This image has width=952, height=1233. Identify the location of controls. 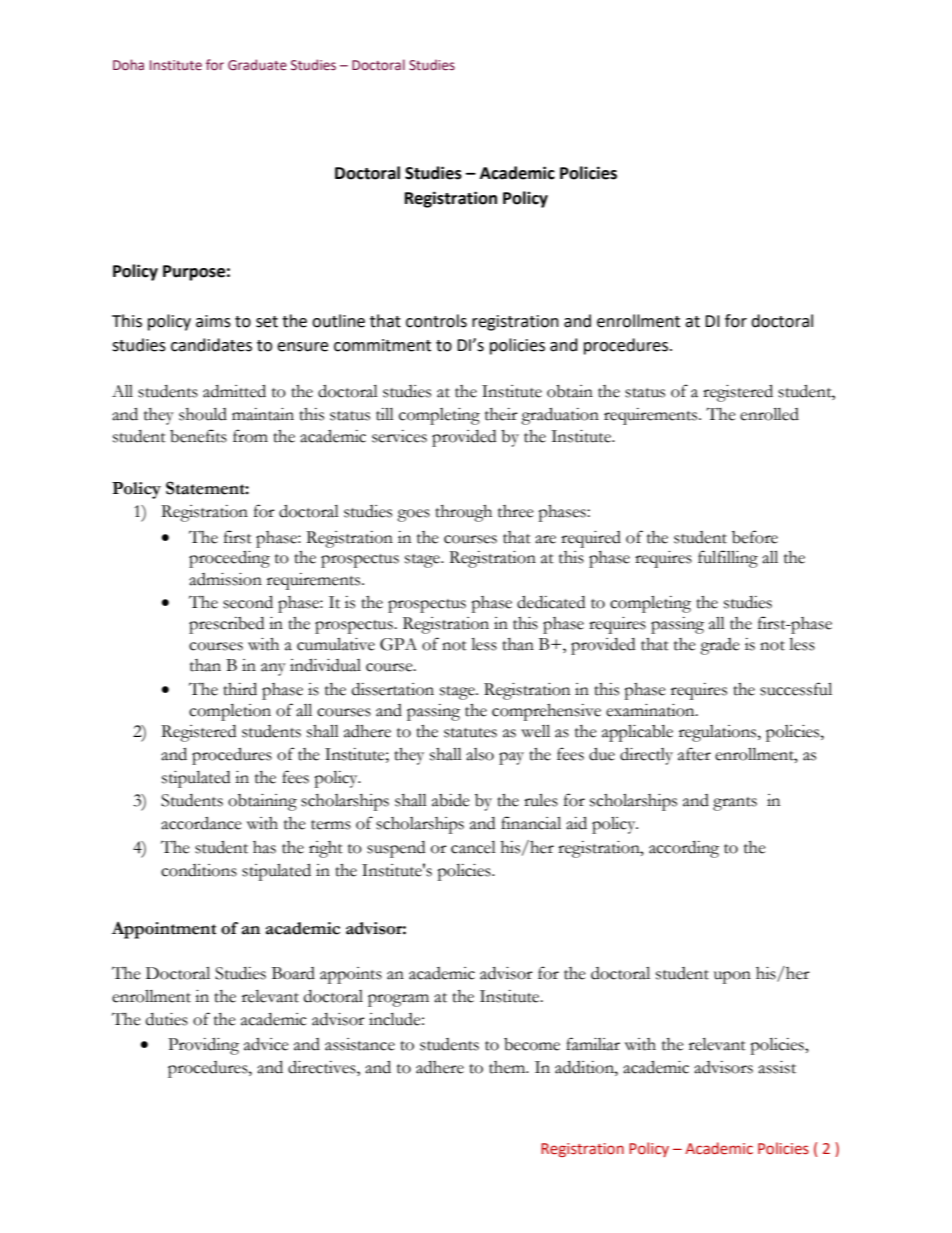
(436, 321).
